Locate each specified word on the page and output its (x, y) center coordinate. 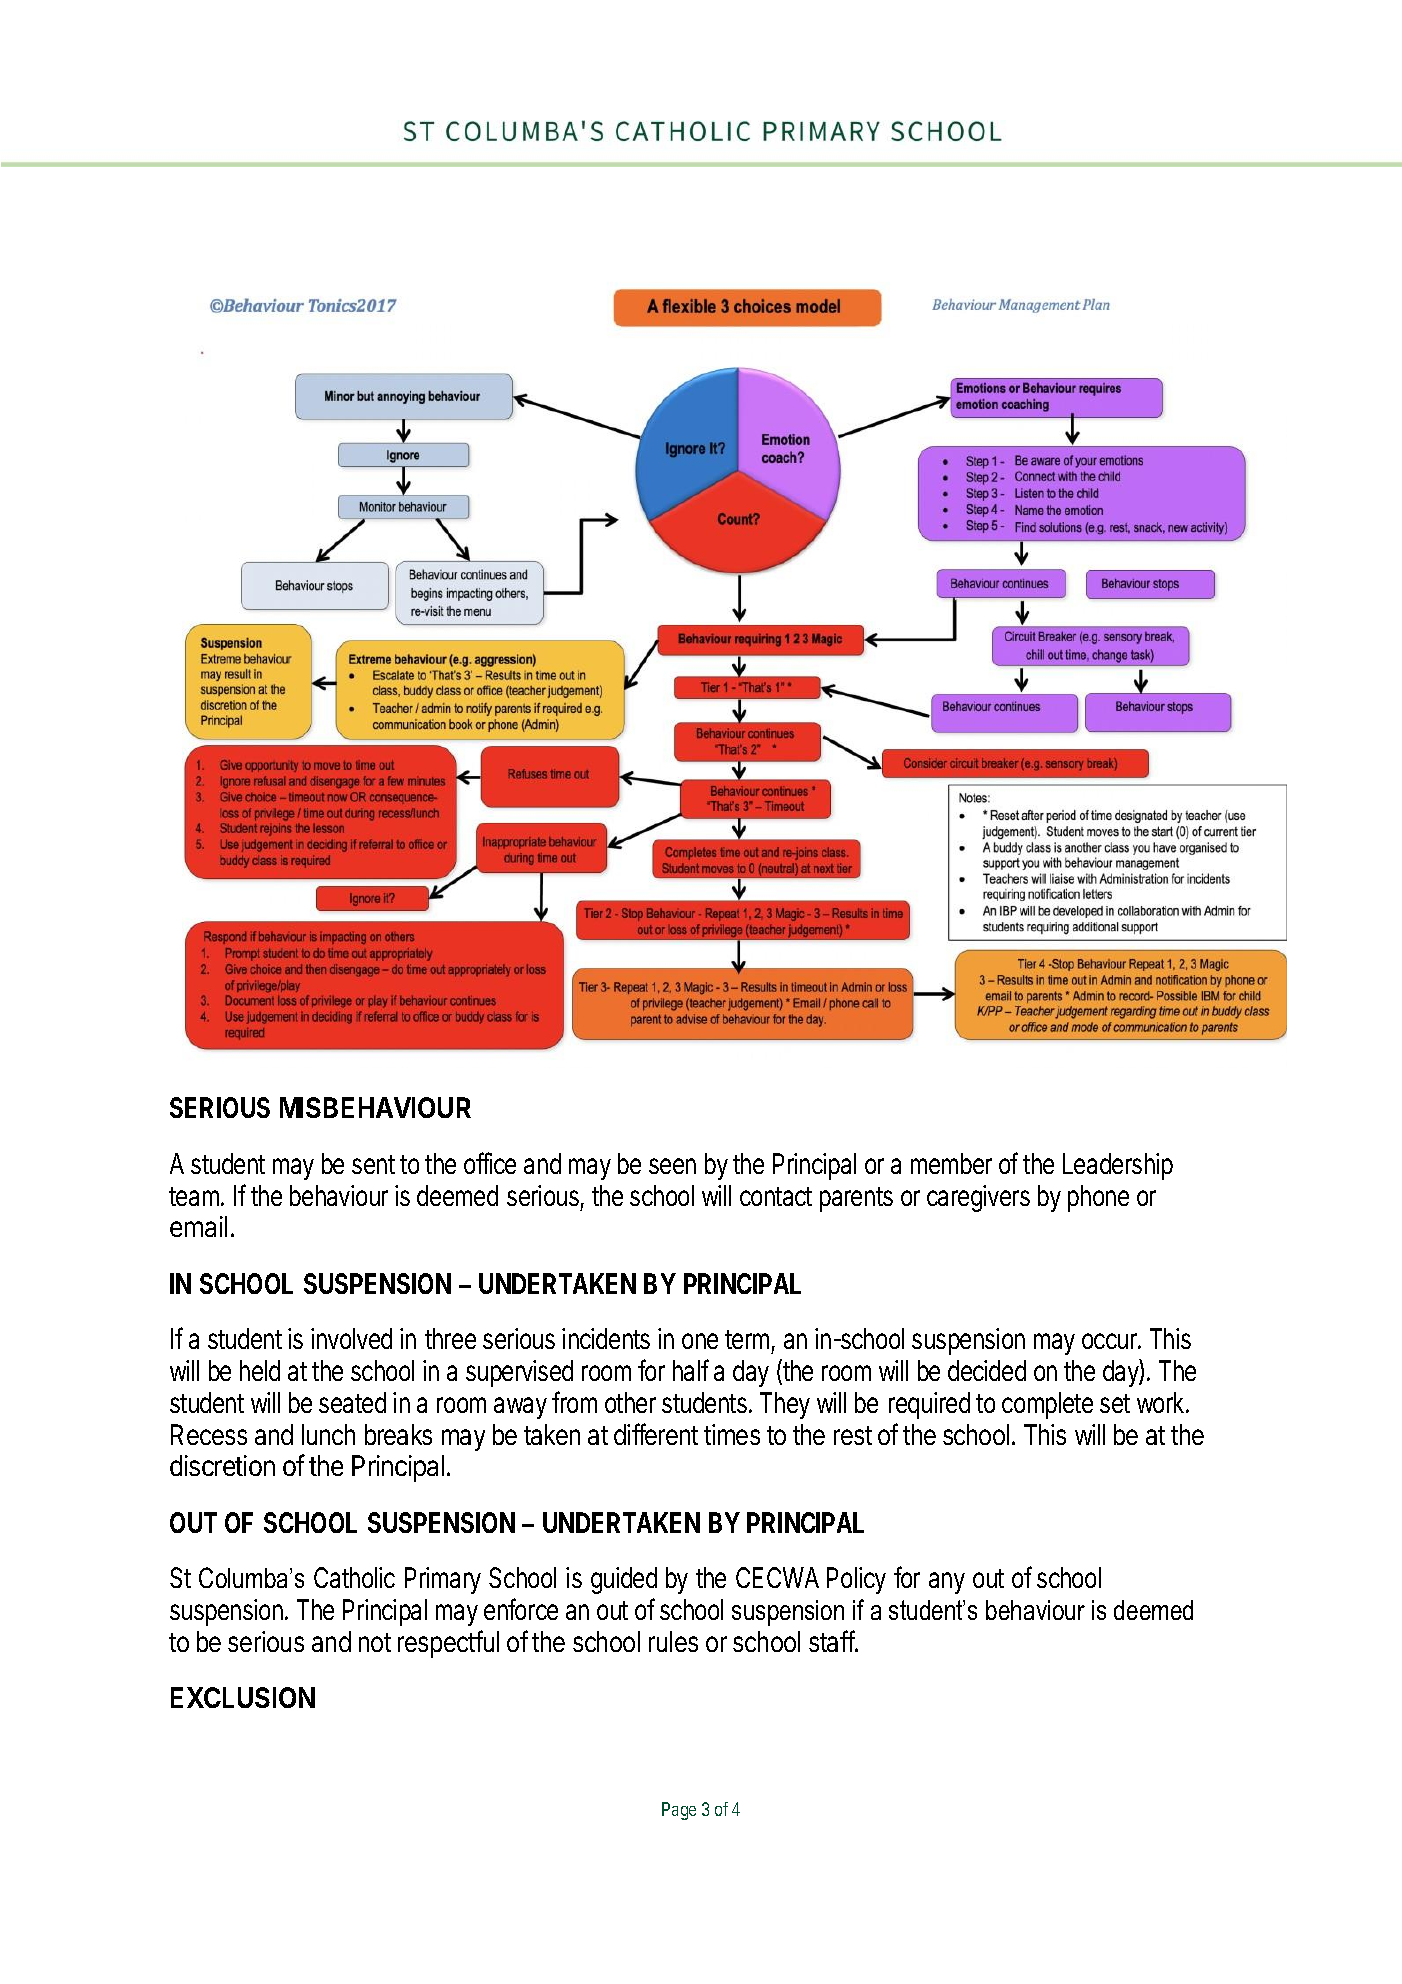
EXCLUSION (243, 1697)
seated (352, 1402)
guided (624, 1580)
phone (1098, 1198)
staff (832, 1641)
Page (679, 1811)
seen (672, 1166)
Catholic (354, 1577)
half (691, 1370)
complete (1047, 1405)
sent (373, 1164)
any (947, 1583)
